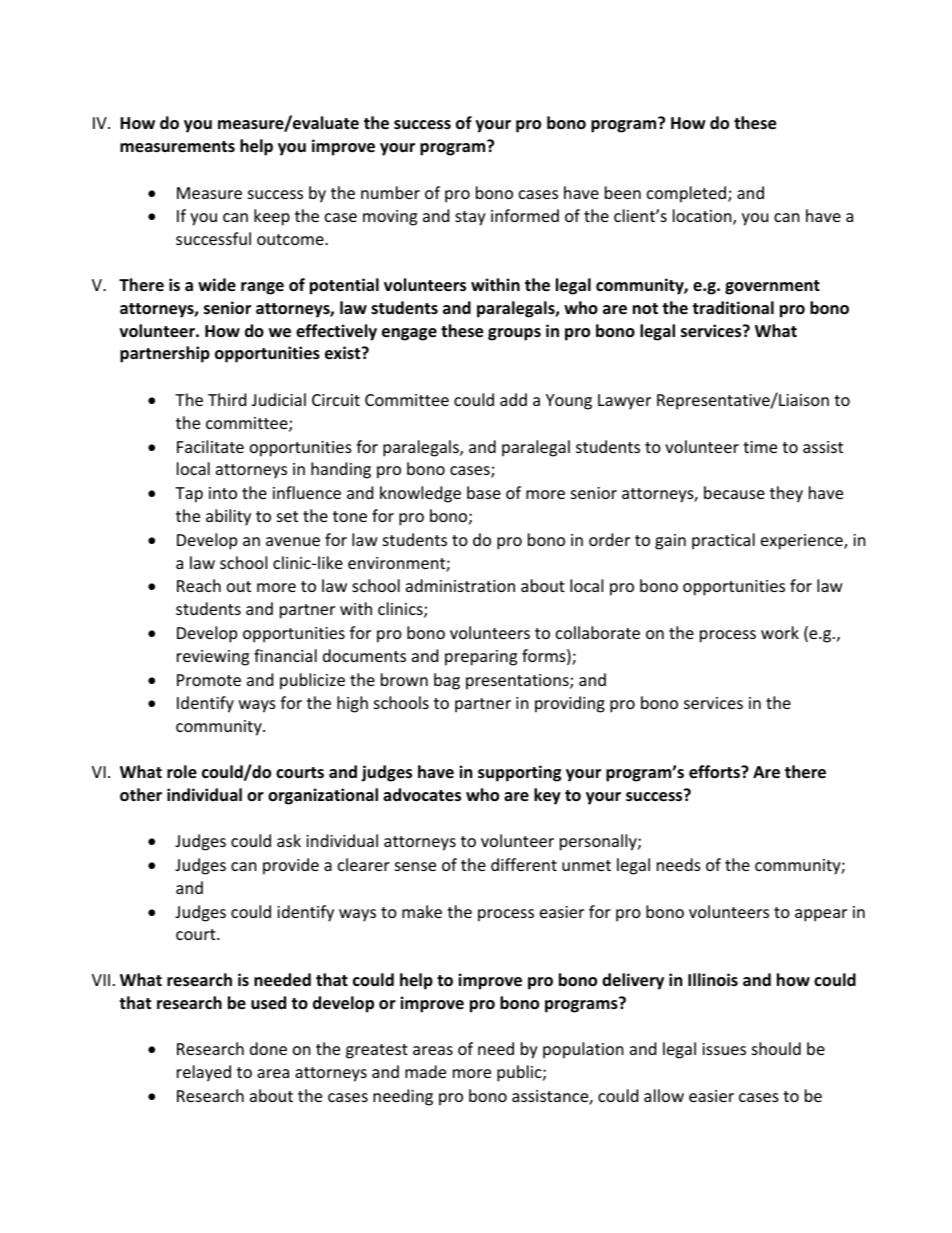 This image has height=1233, width=952. Describe the element at coordinates (470, 218) in the image. I see `stay` at that location.
